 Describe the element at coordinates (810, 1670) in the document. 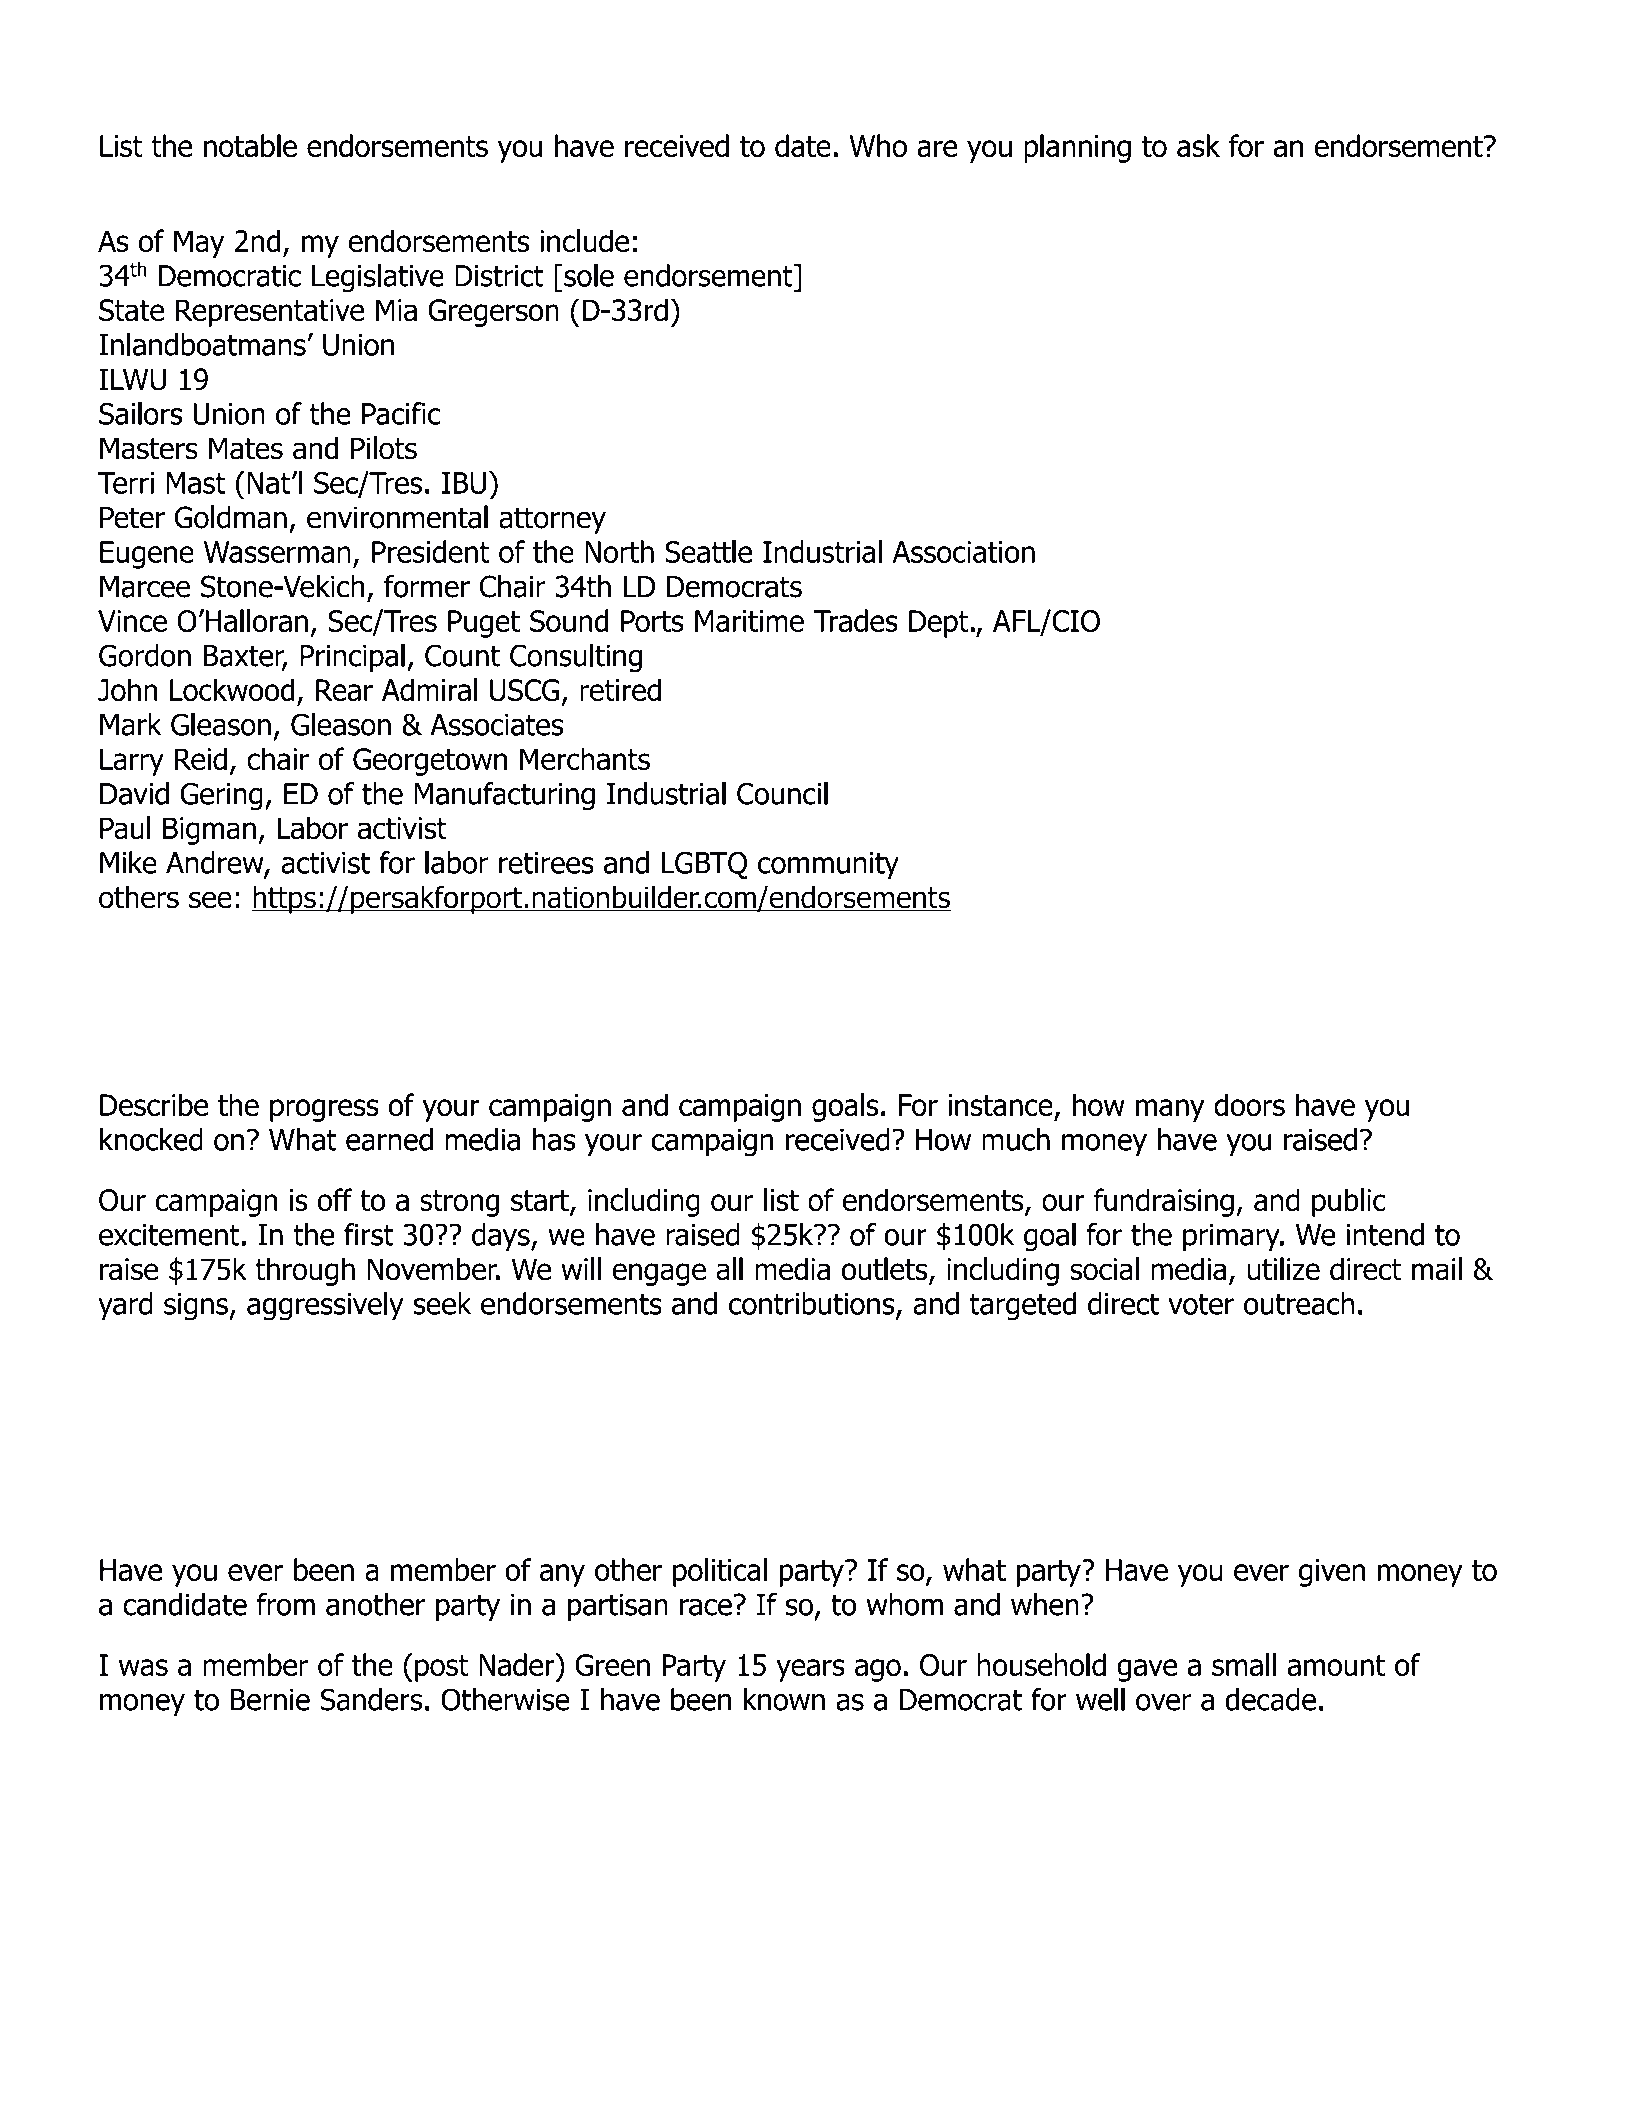

I see `years` at that location.
